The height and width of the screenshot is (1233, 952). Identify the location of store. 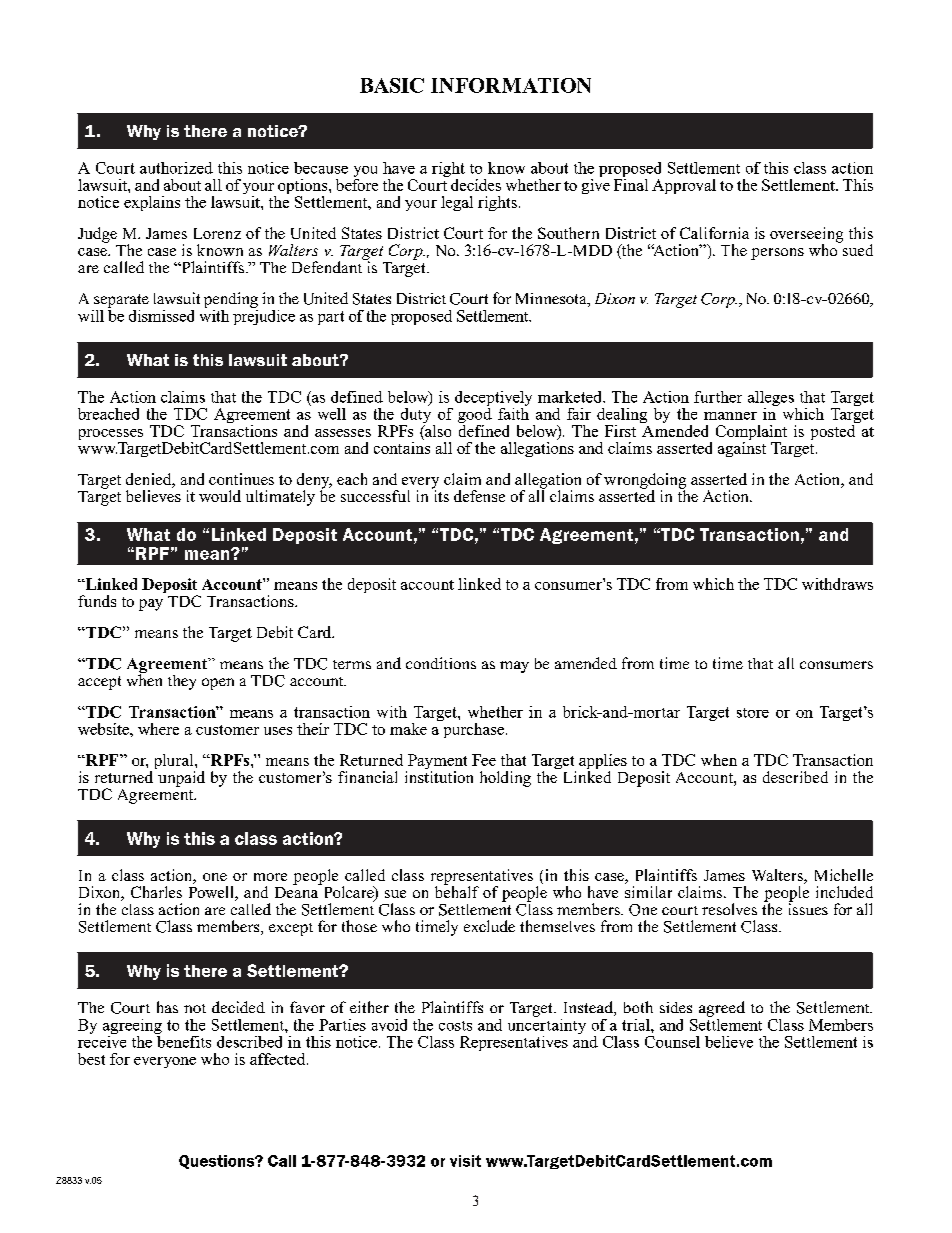
(753, 713).
